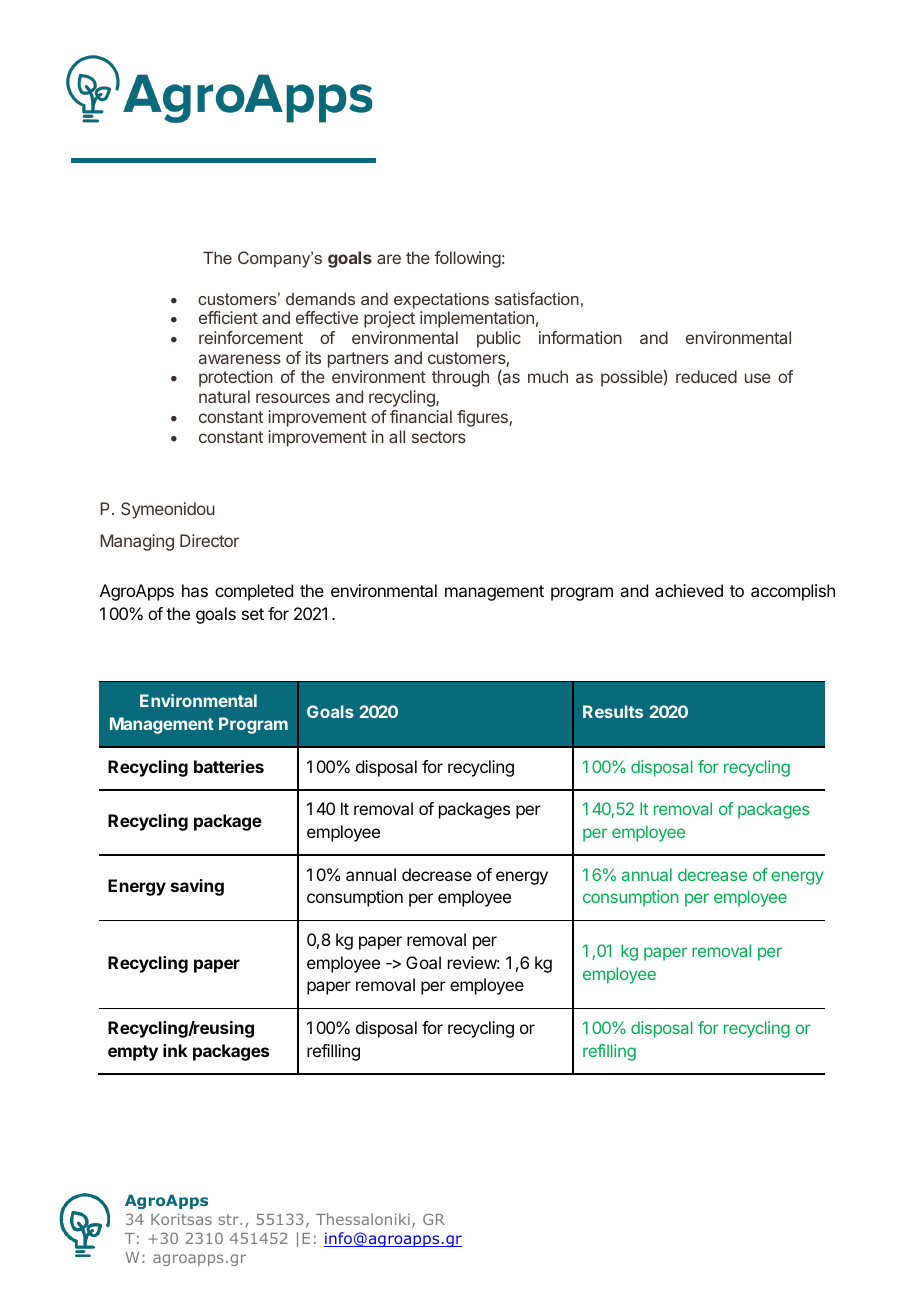 The height and width of the screenshot is (1308, 924). I want to click on achieved, so click(689, 590).
